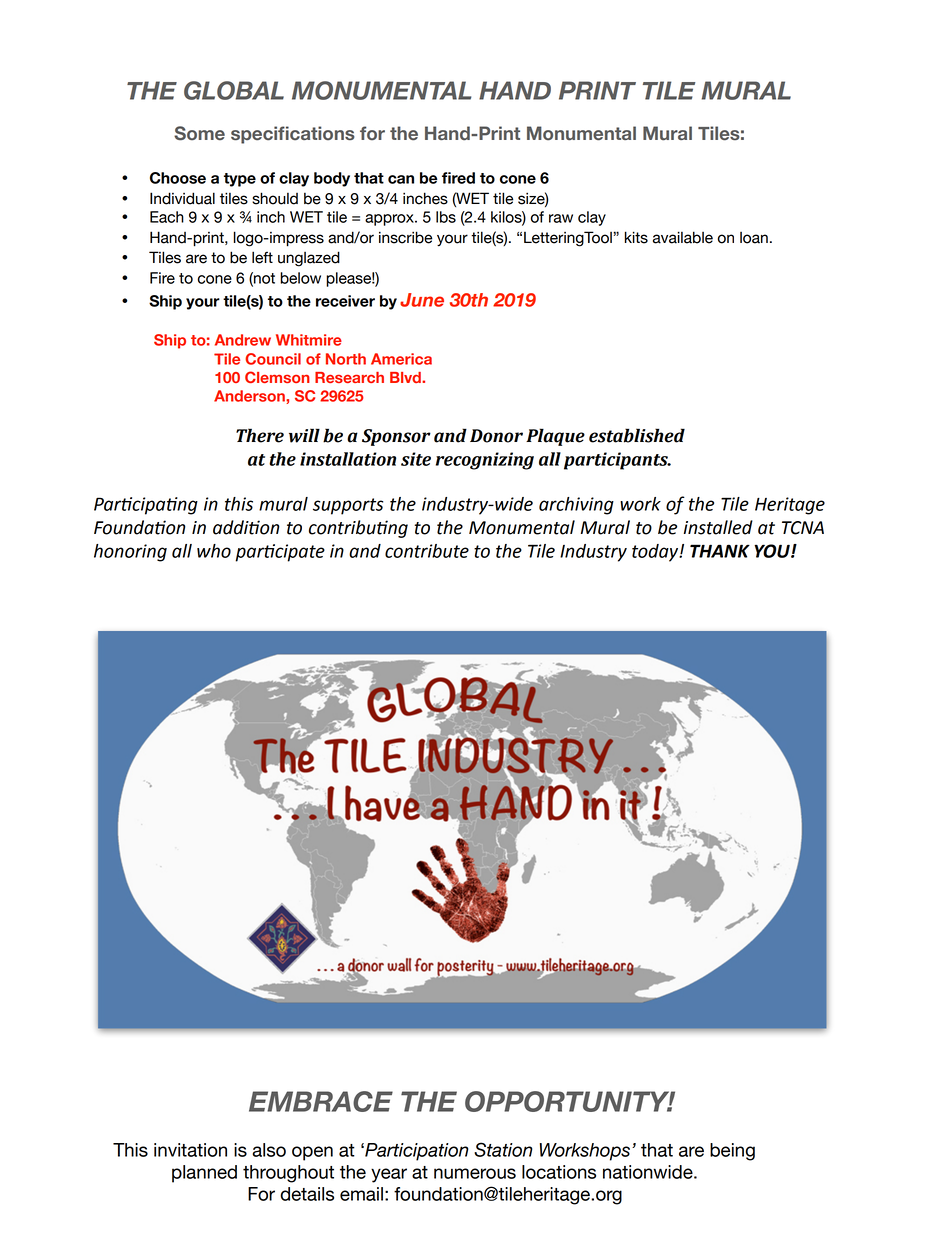 The image size is (952, 1233). I want to click on EMBRACE, so click(321, 1101).
